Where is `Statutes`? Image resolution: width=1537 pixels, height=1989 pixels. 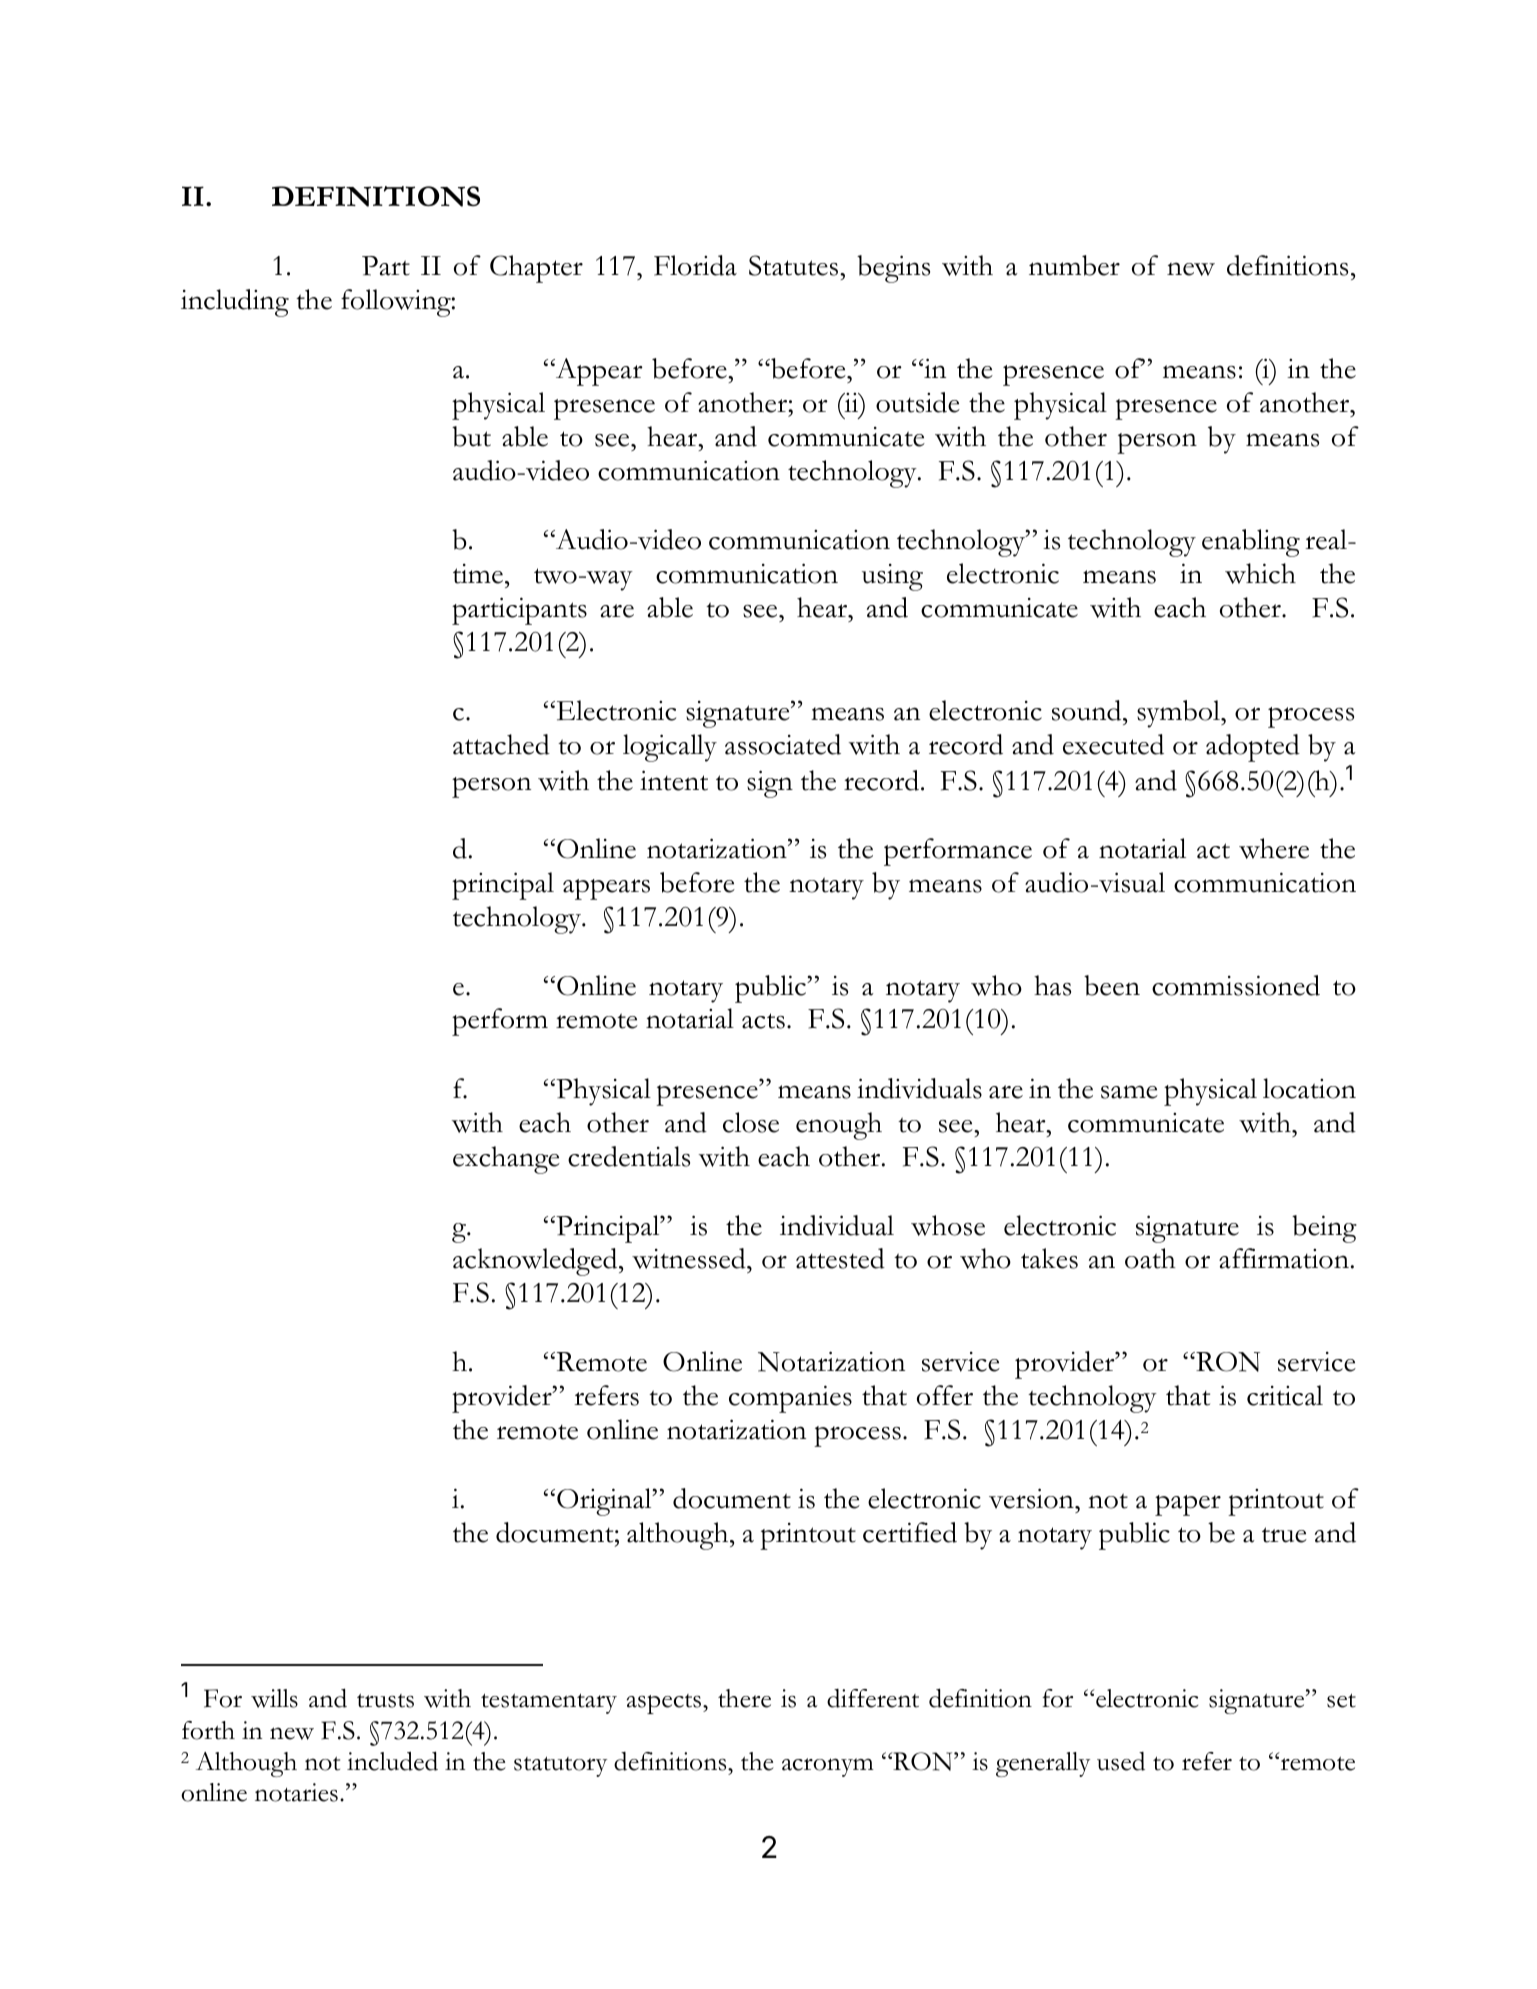 Statutes is located at coordinates (795, 265).
